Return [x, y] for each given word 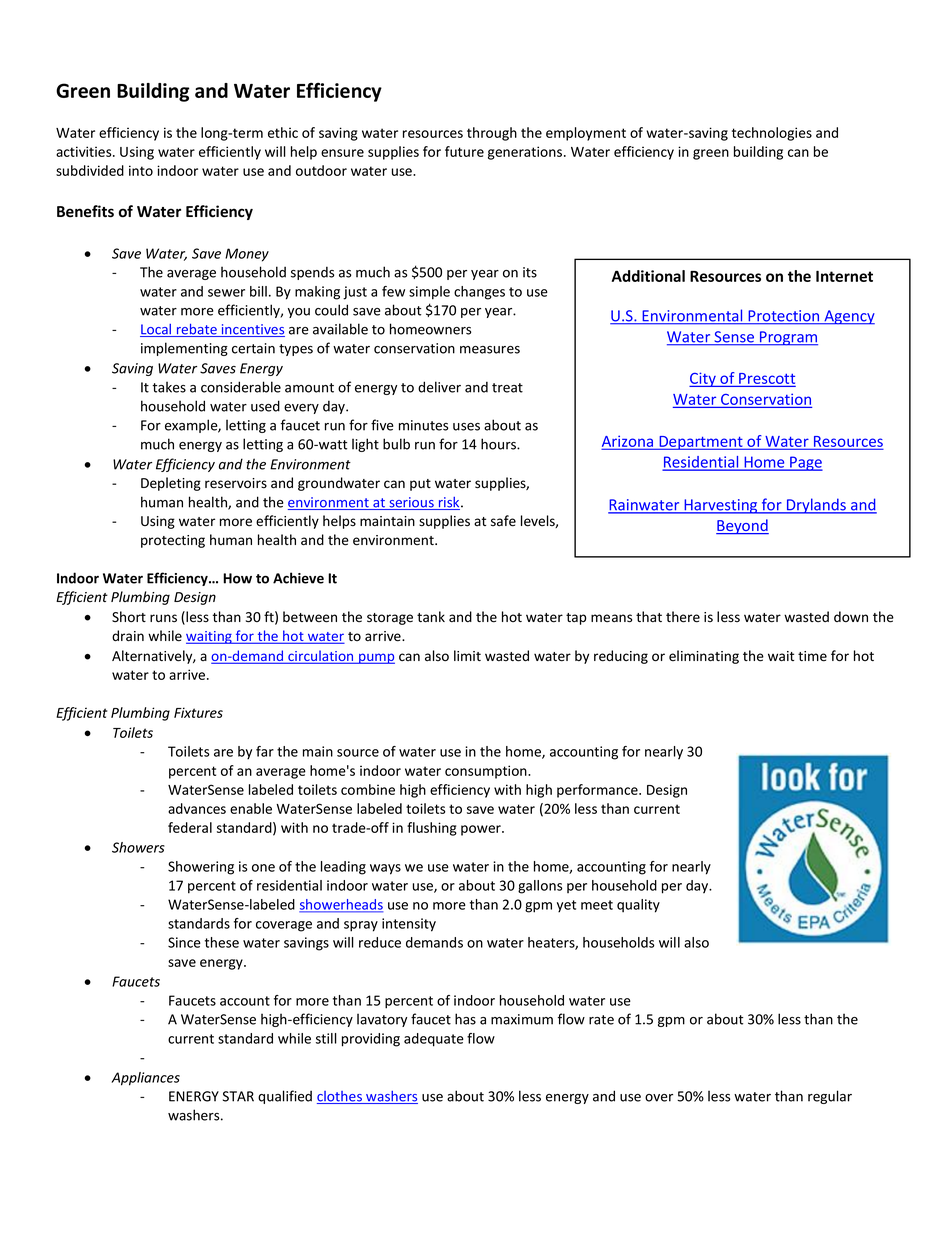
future [464, 151]
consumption [487, 772]
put [420, 485]
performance [598, 791]
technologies [772, 134]
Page [805, 463]
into [141, 170]
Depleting [171, 484]
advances [197, 808]
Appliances [145, 1079]
